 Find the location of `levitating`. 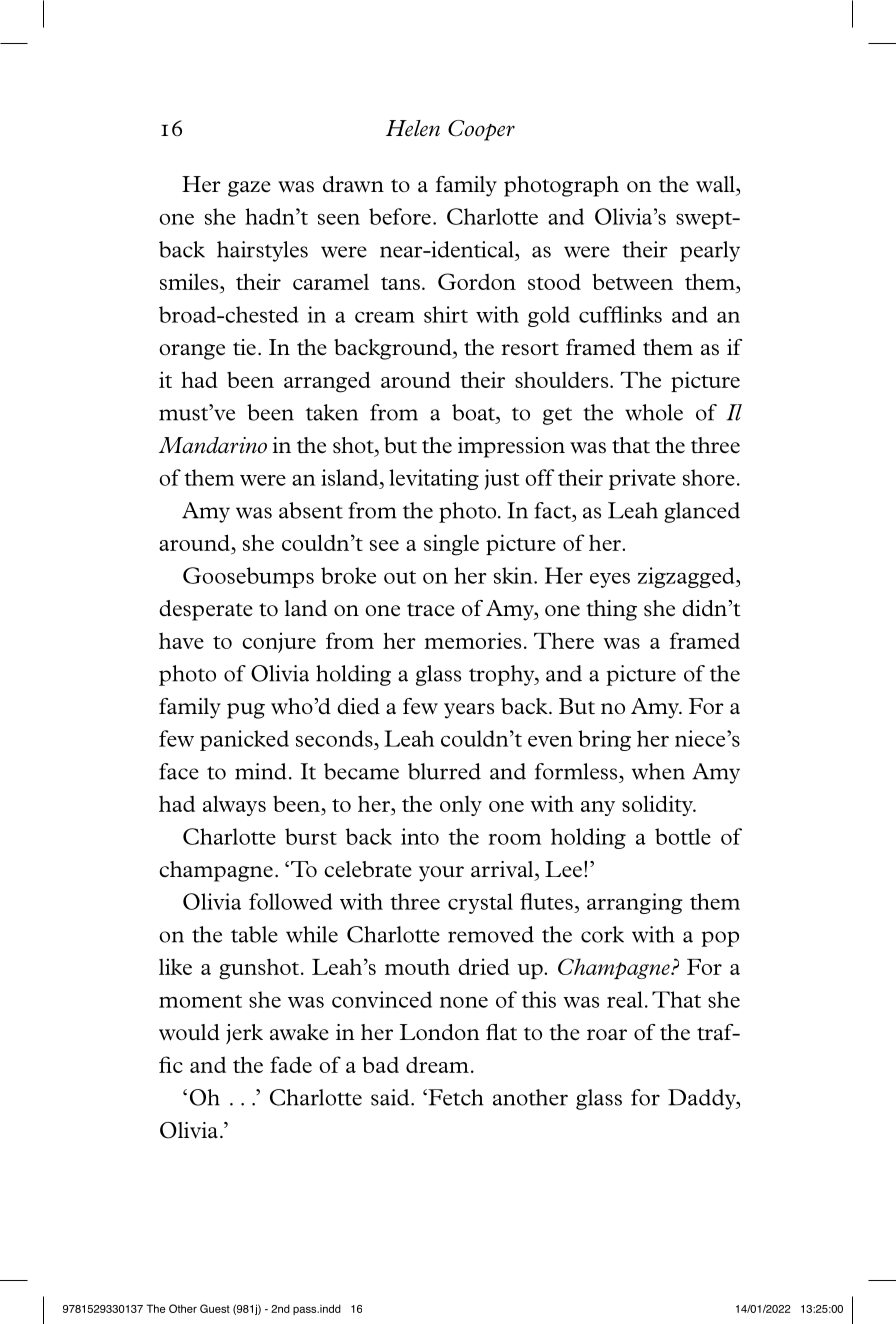

levitating is located at coordinates (434, 479).
